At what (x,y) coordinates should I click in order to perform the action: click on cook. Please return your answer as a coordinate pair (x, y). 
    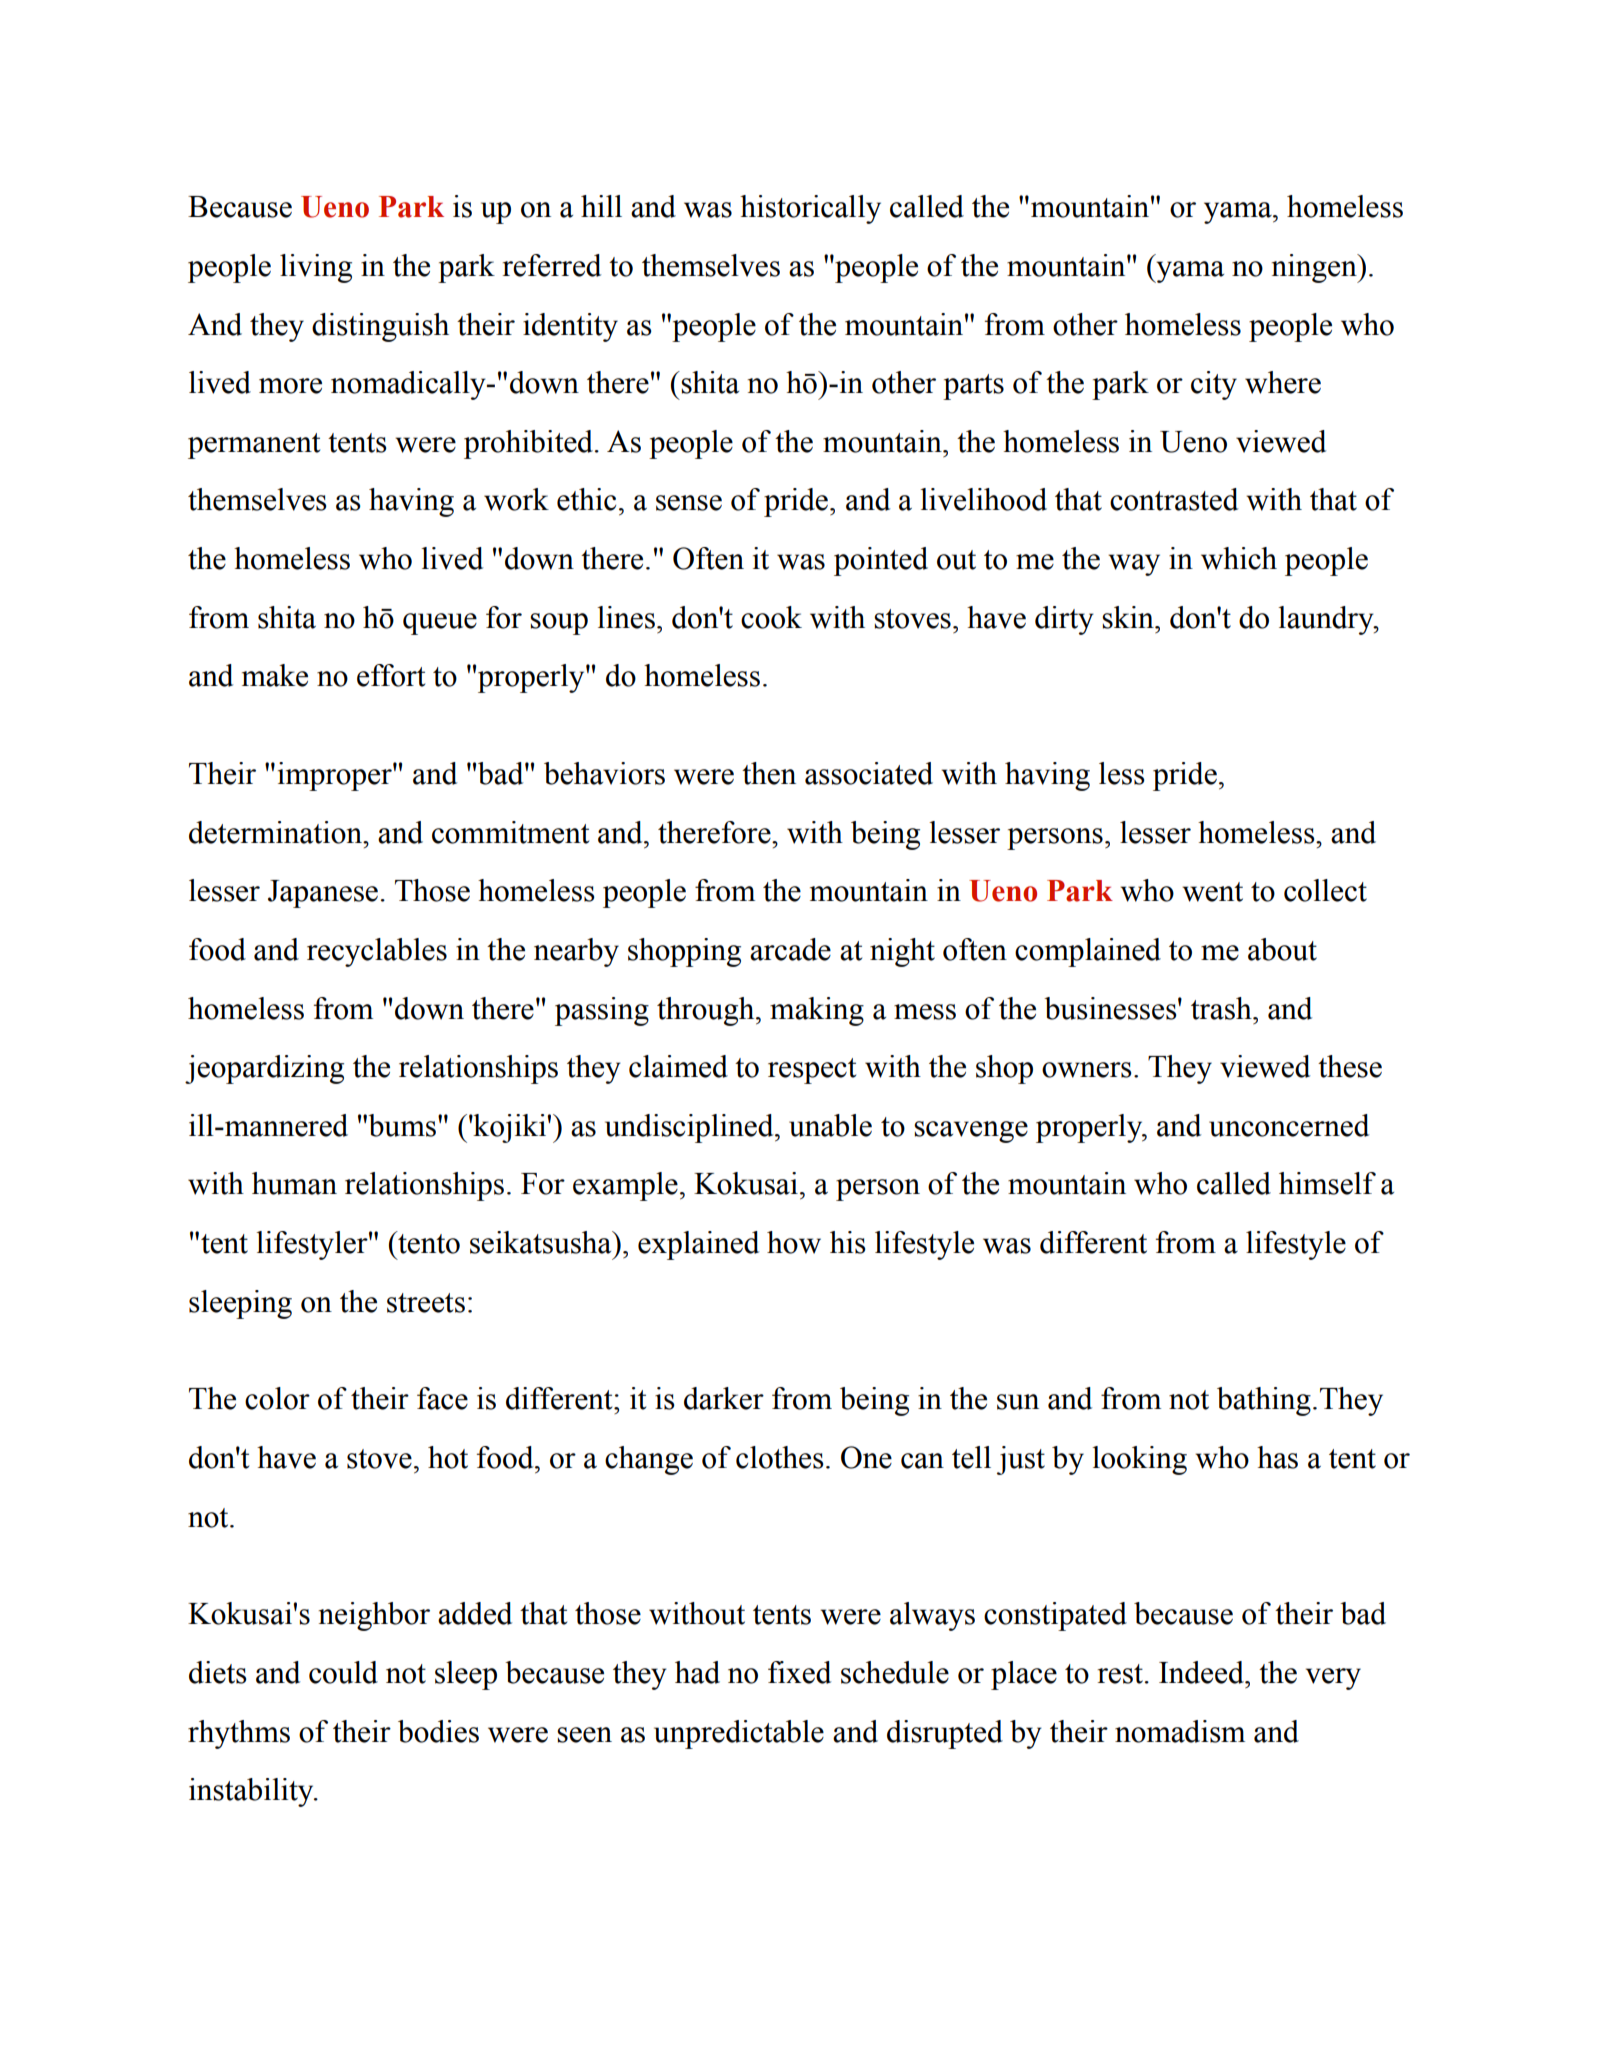
    Looking at the image, I should click on (771, 617).
